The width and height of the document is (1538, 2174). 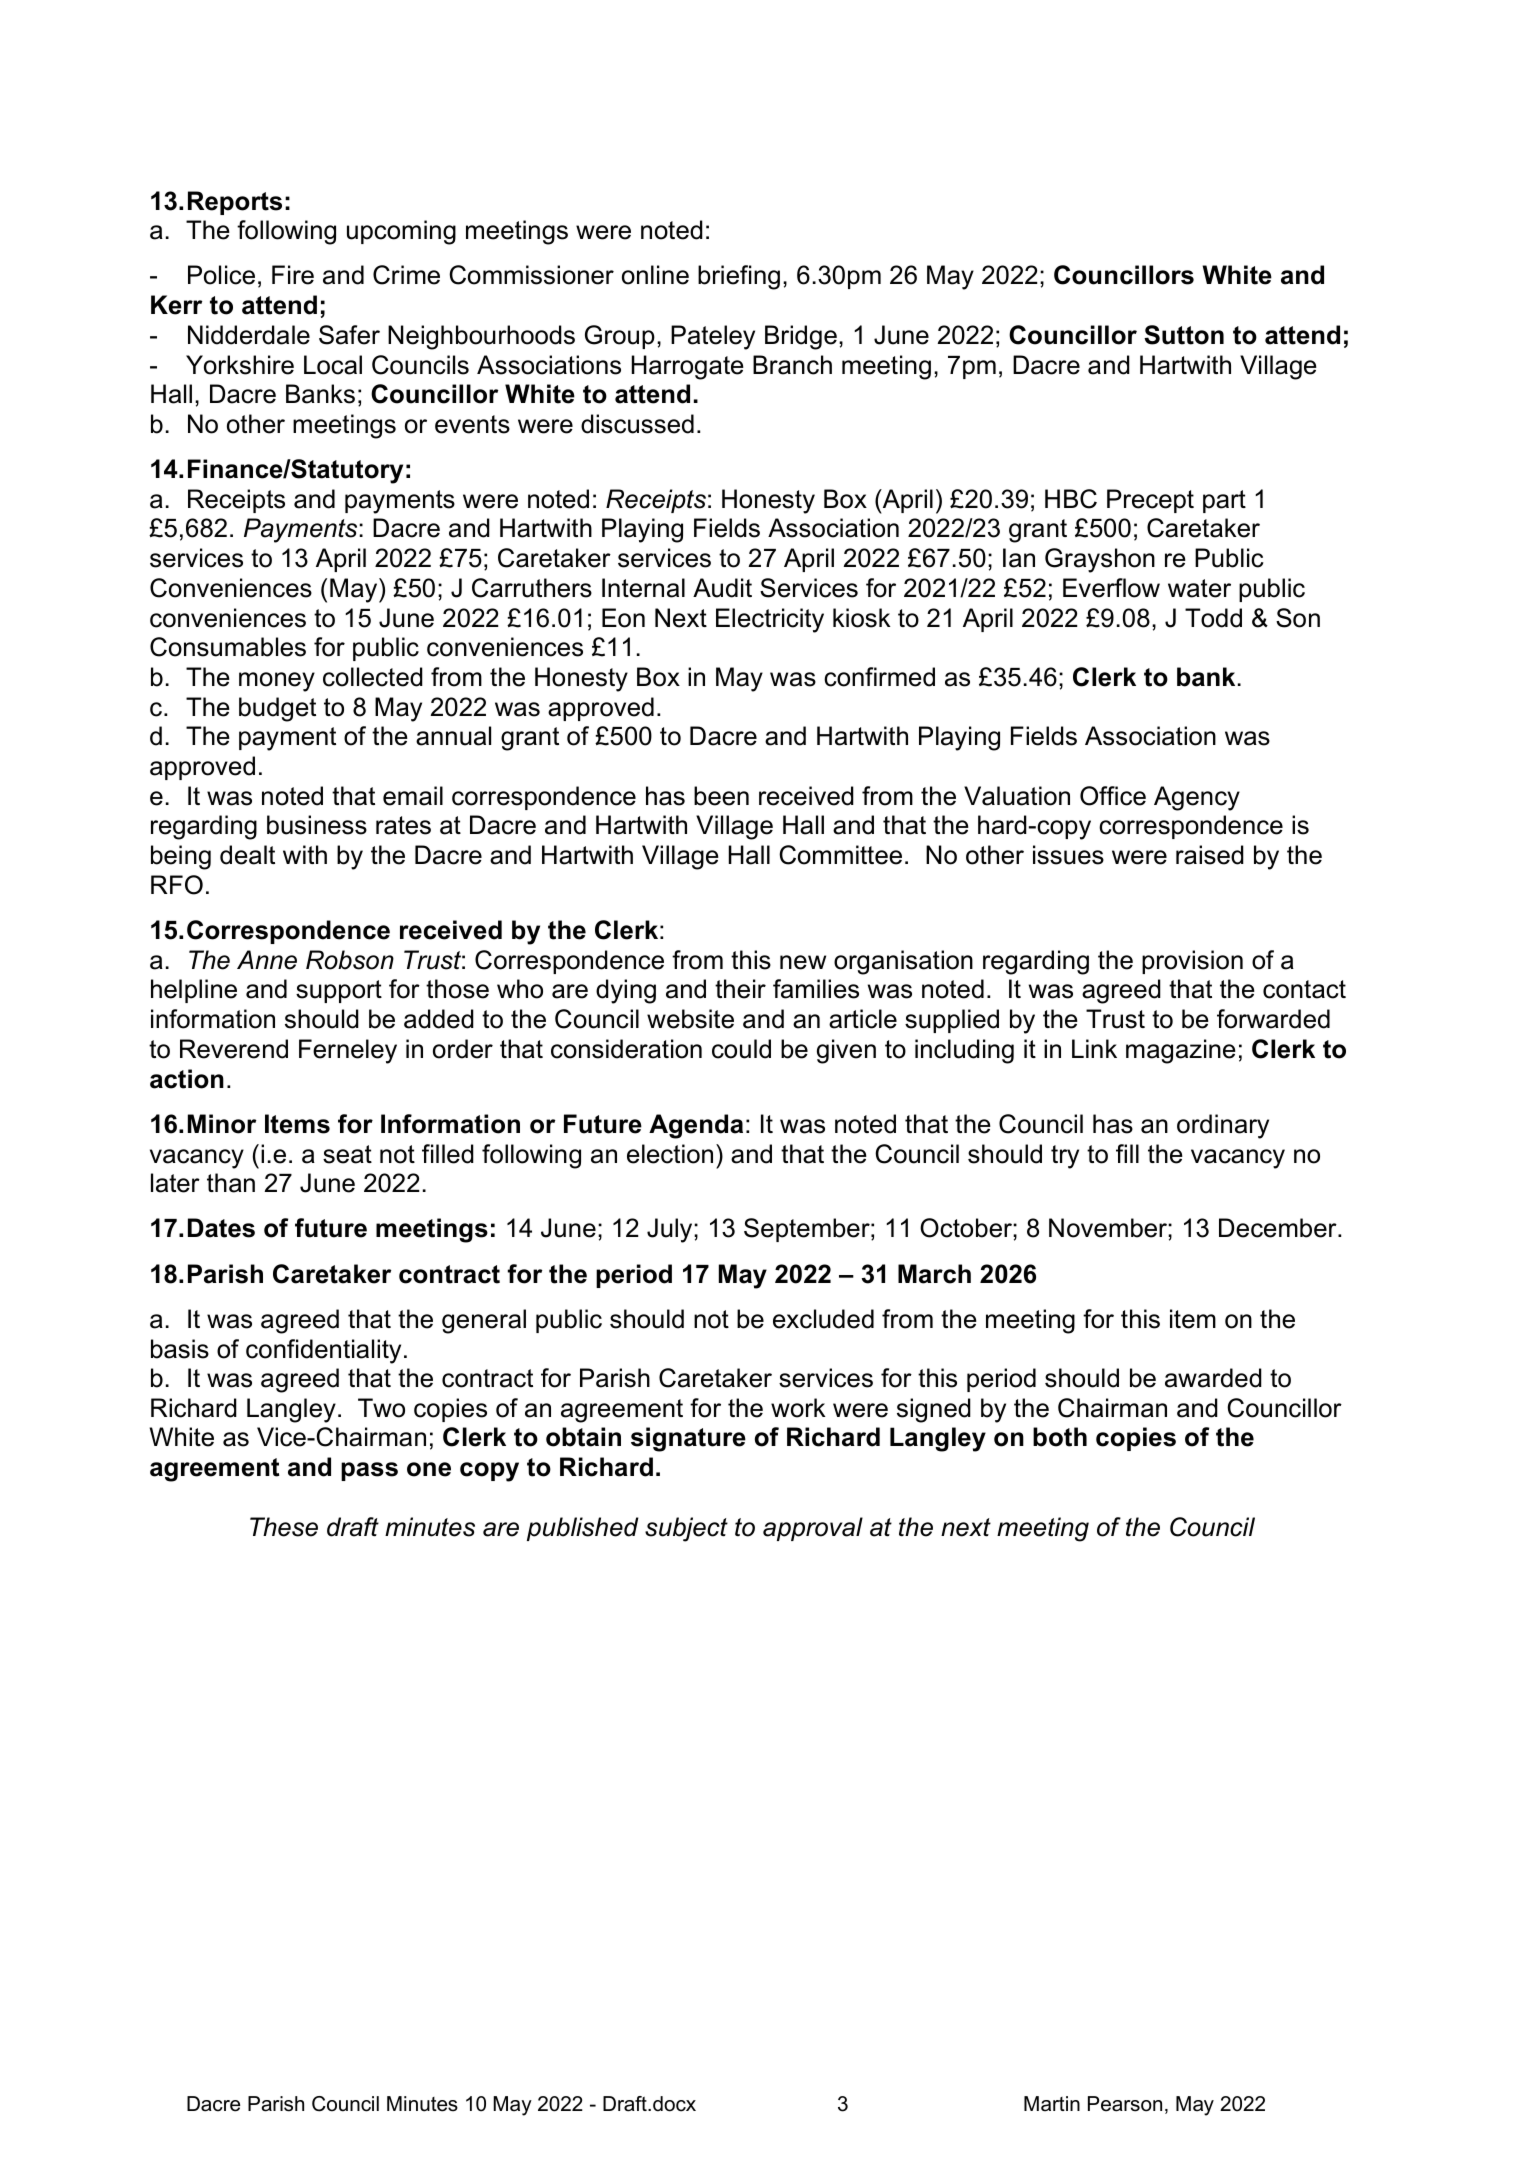 What do you see at coordinates (293, 275) in the document?
I see `Fire` at bounding box center [293, 275].
